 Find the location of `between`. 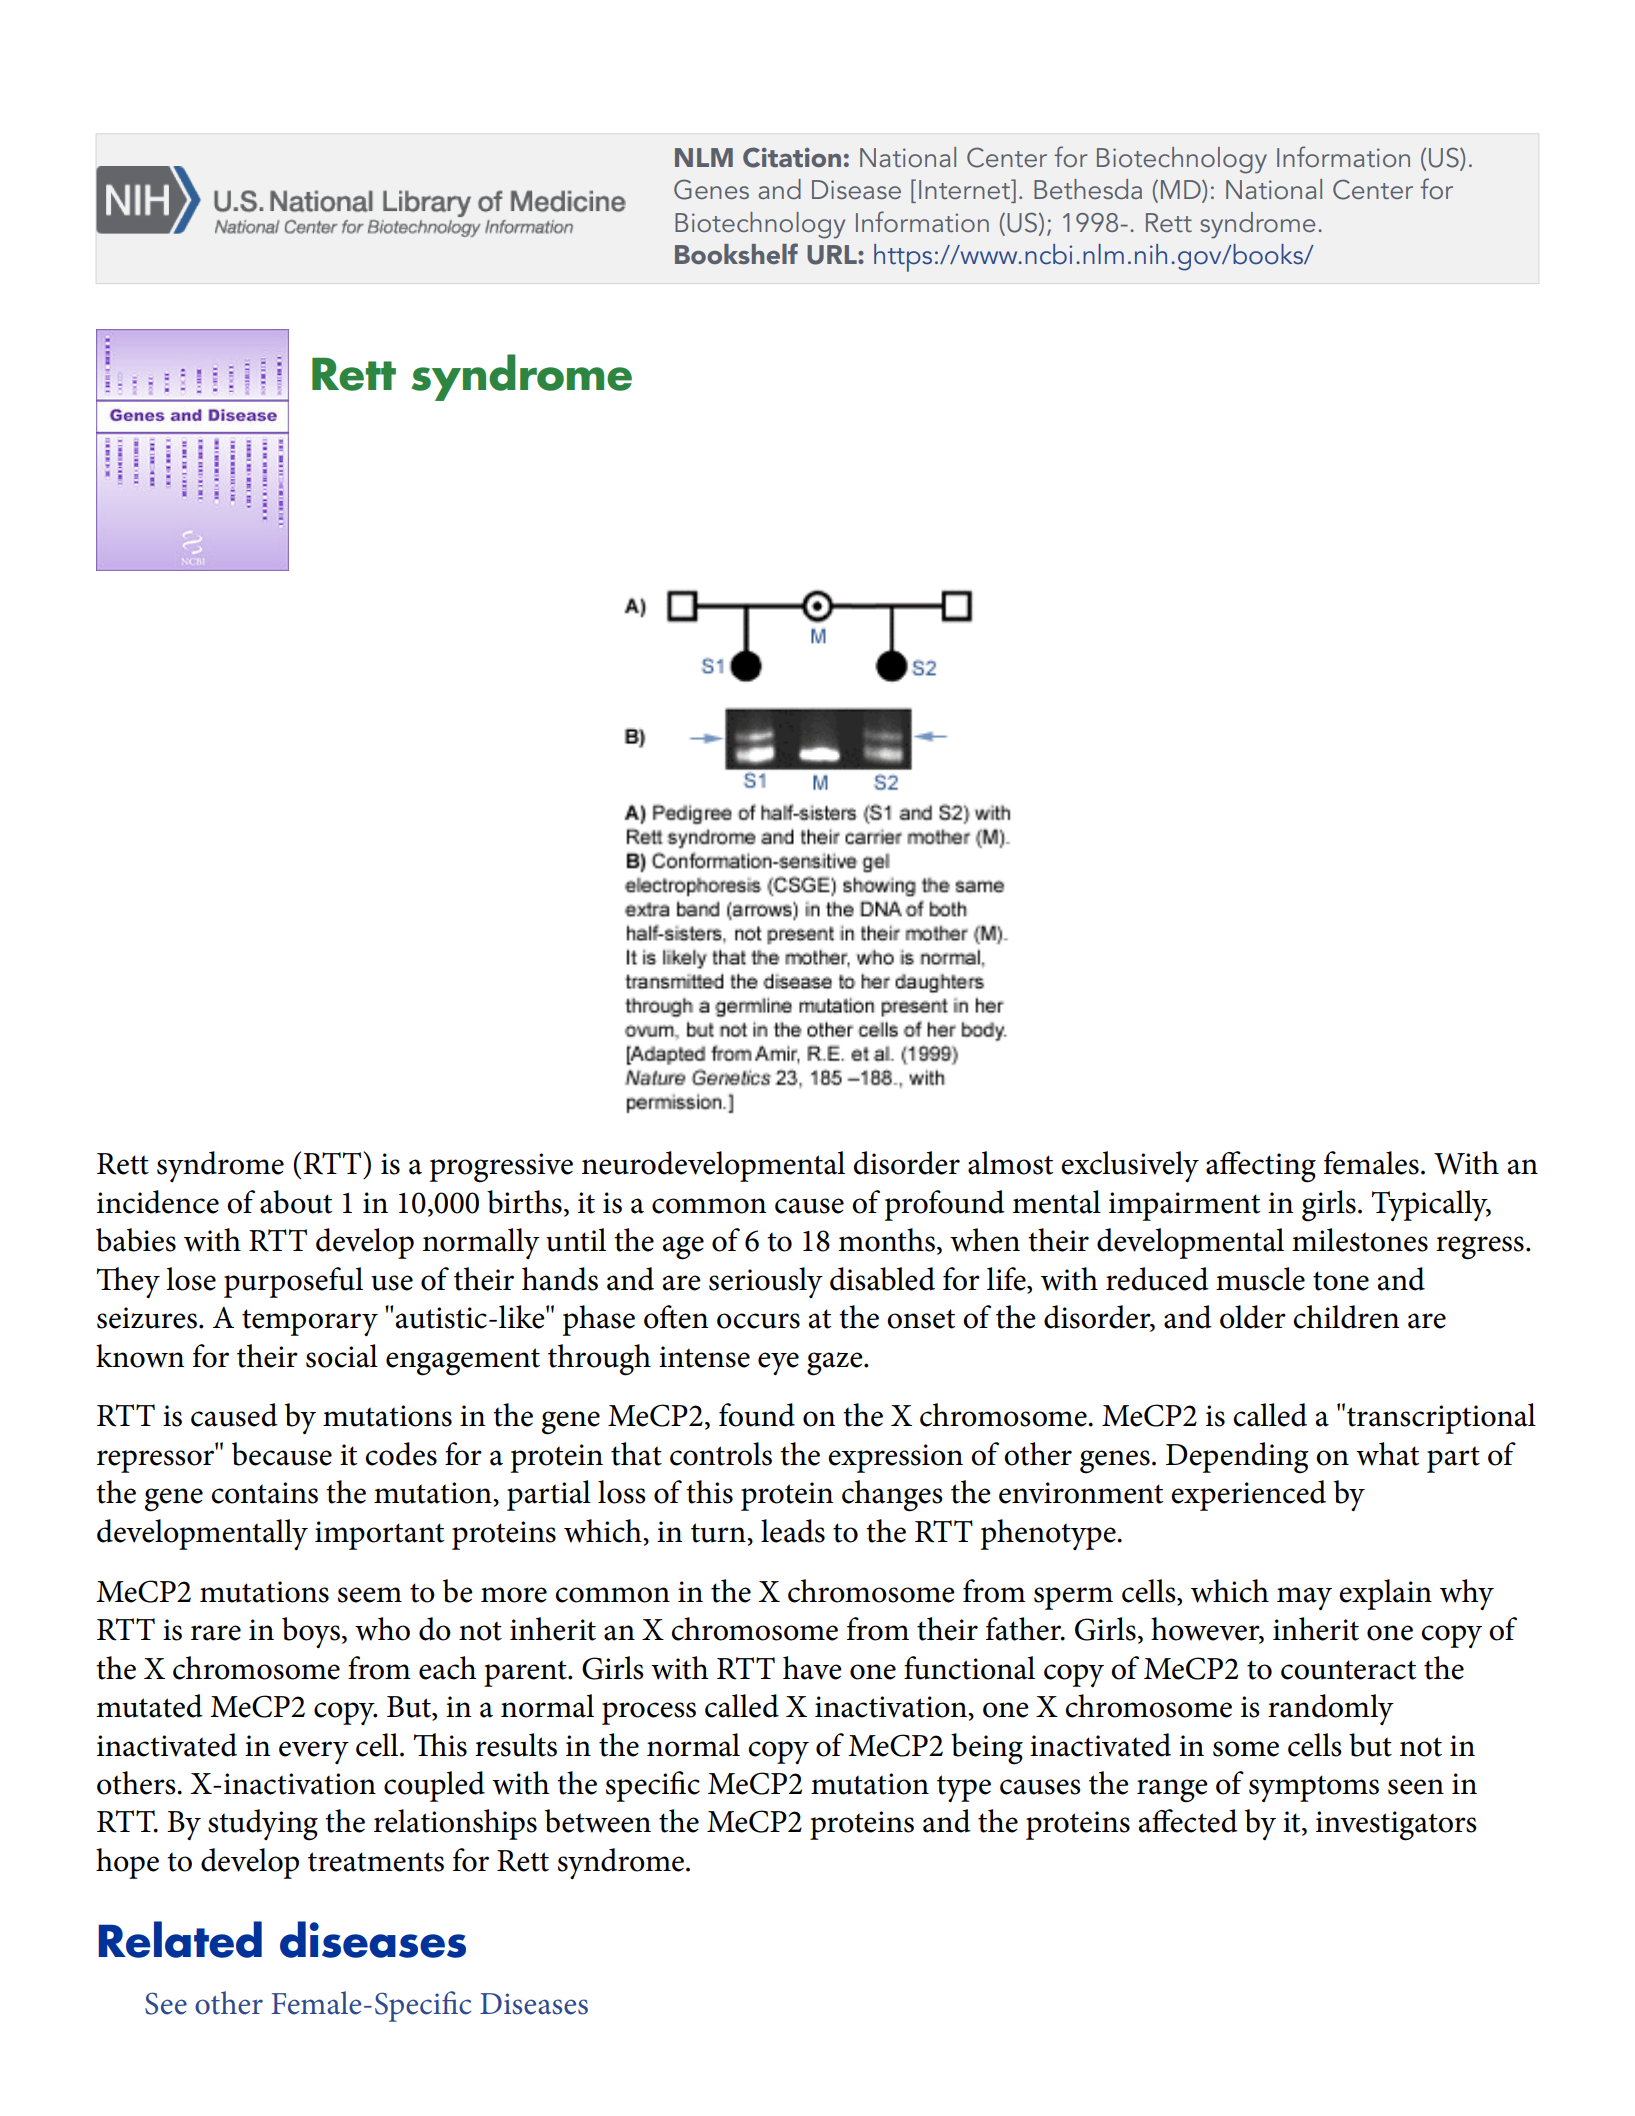

between is located at coordinates (598, 1821).
